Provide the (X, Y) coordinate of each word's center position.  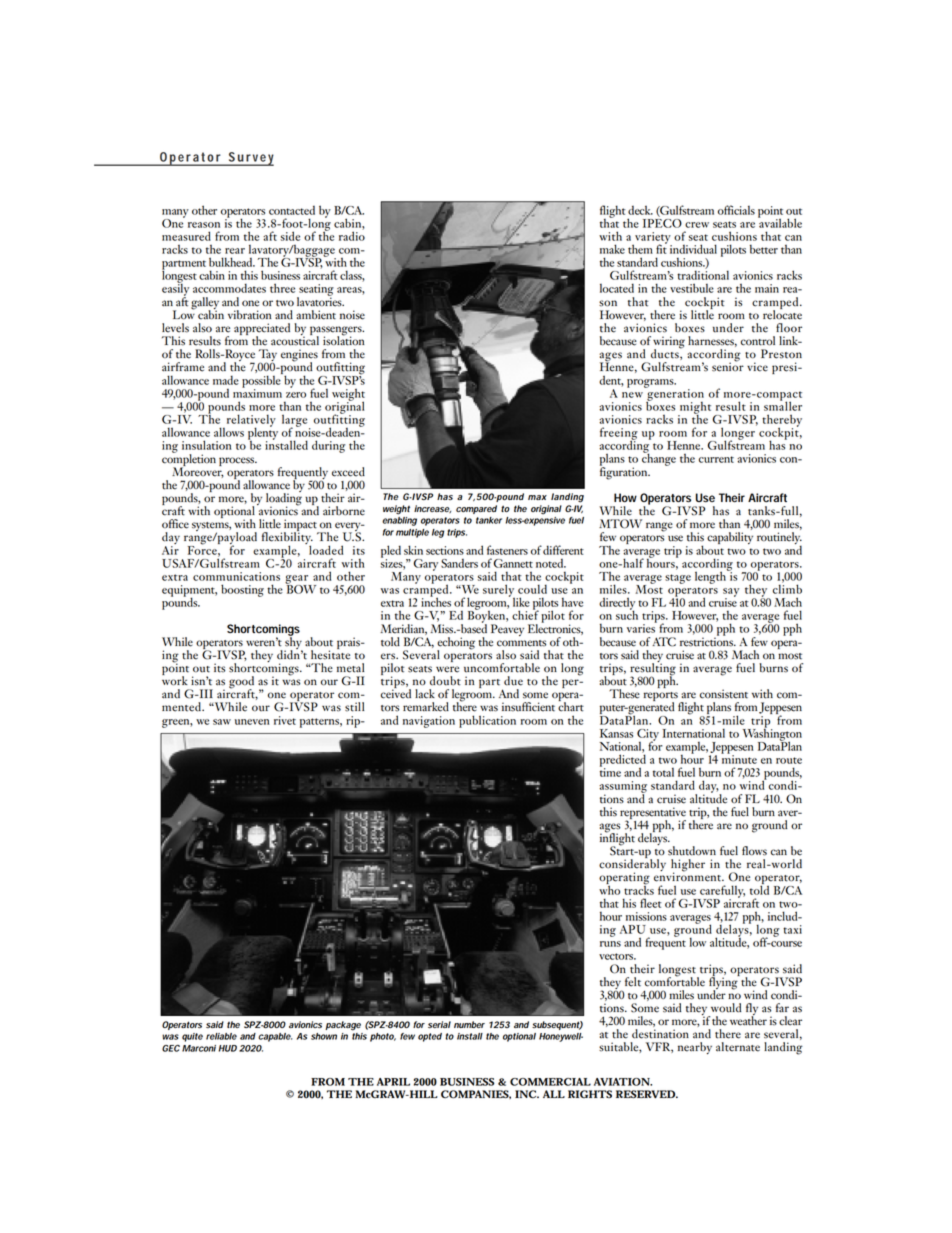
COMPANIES (476, 1094)
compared (476, 509)
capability (730, 538)
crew (697, 225)
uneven (252, 722)
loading (284, 499)
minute (739, 758)
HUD (228, 1048)
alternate (738, 1047)
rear (235, 251)
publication (487, 721)
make (612, 249)
